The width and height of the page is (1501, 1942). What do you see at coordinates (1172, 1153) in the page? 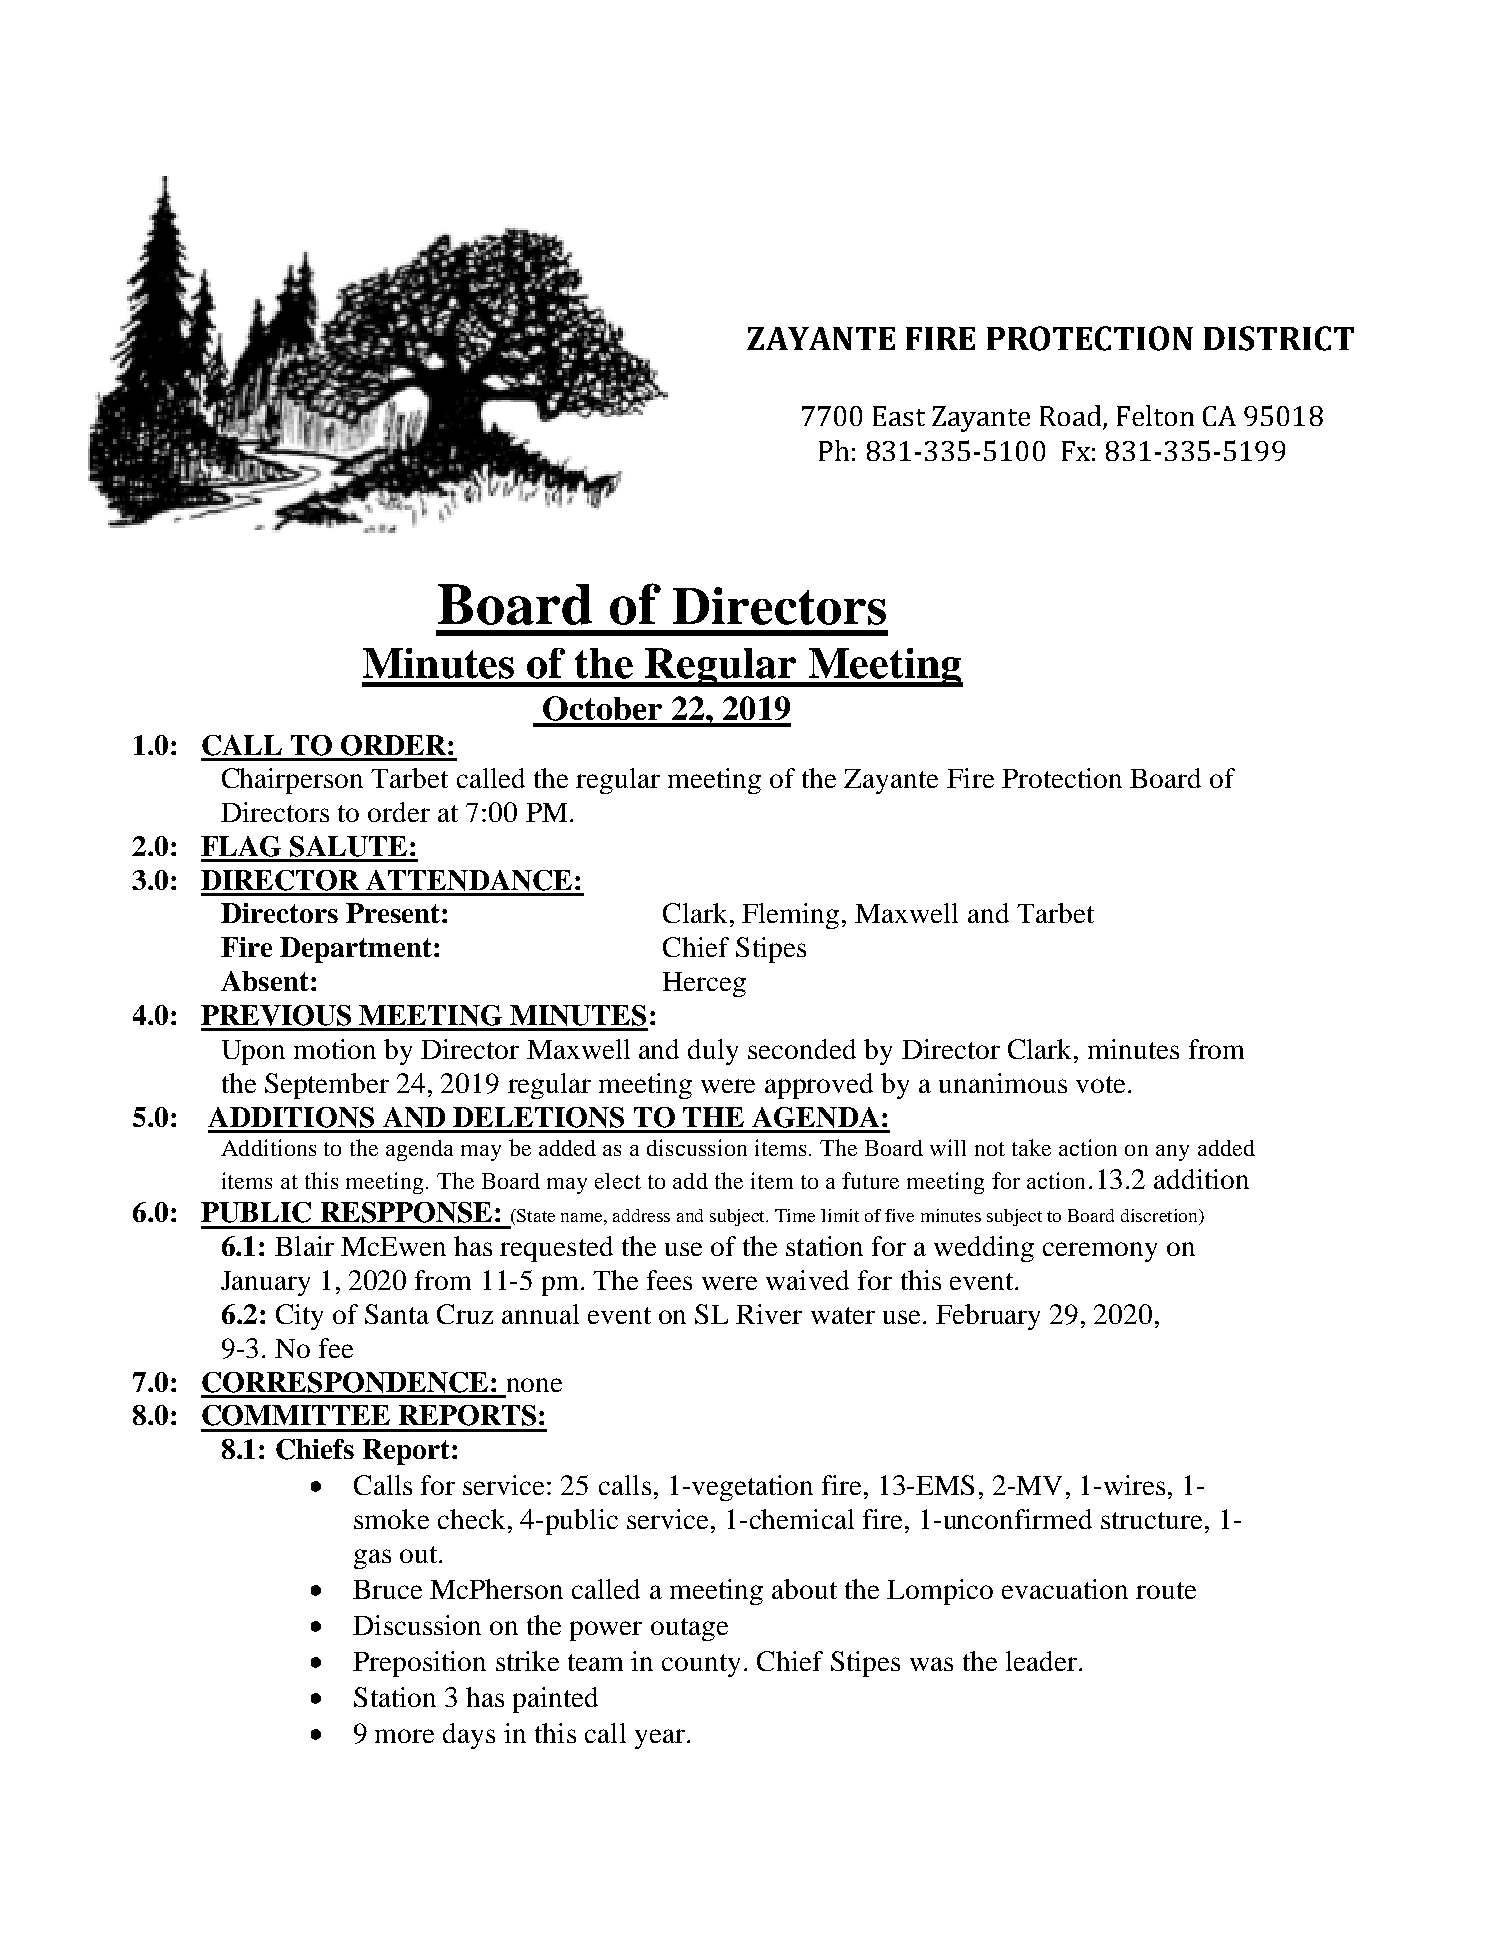
I see `any` at bounding box center [1172, 1153].
